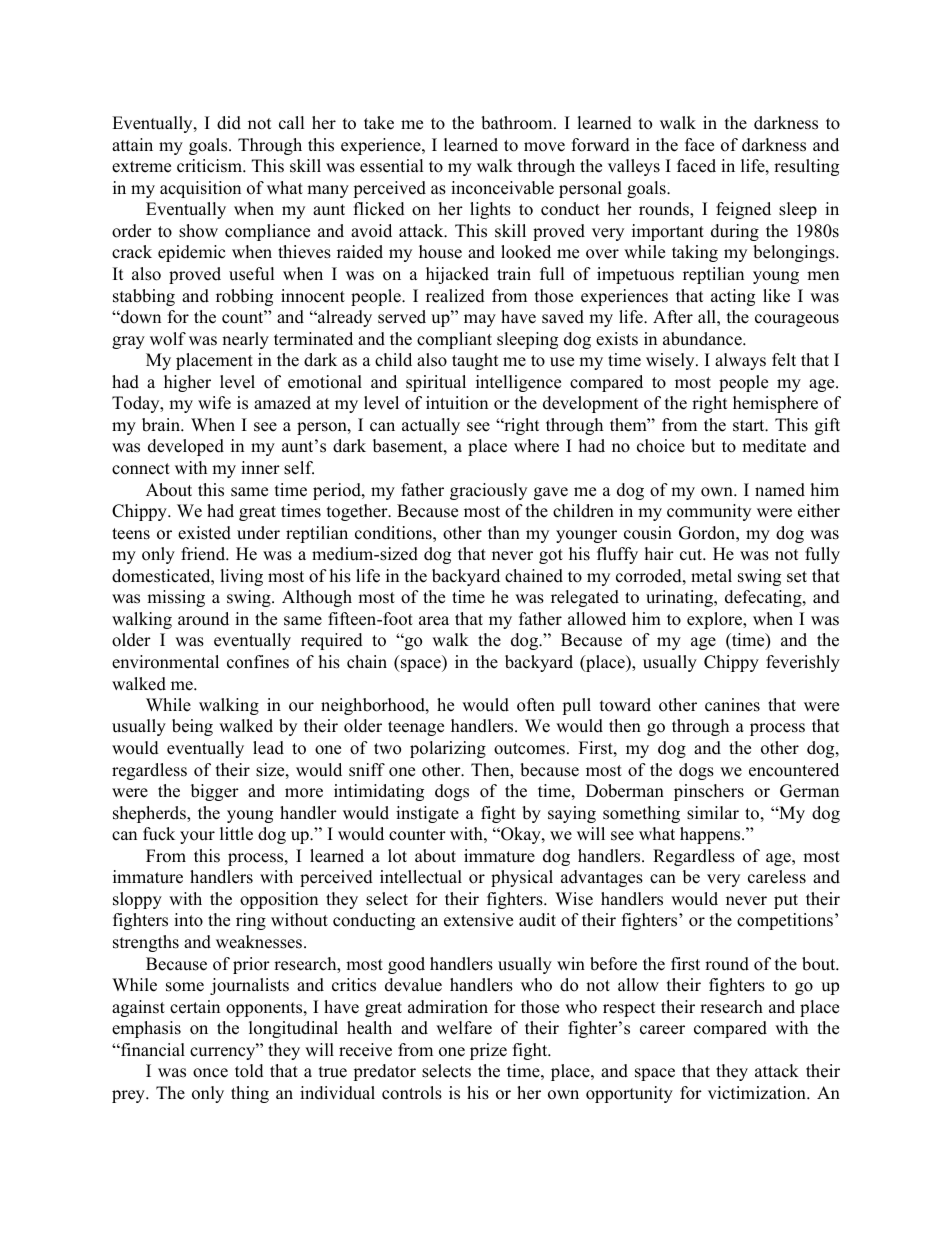 This page has height=1233, width=952. What do you see at coordinates (249, 1071) in the page?
I see `told` at bounding box center [249, 1071].
